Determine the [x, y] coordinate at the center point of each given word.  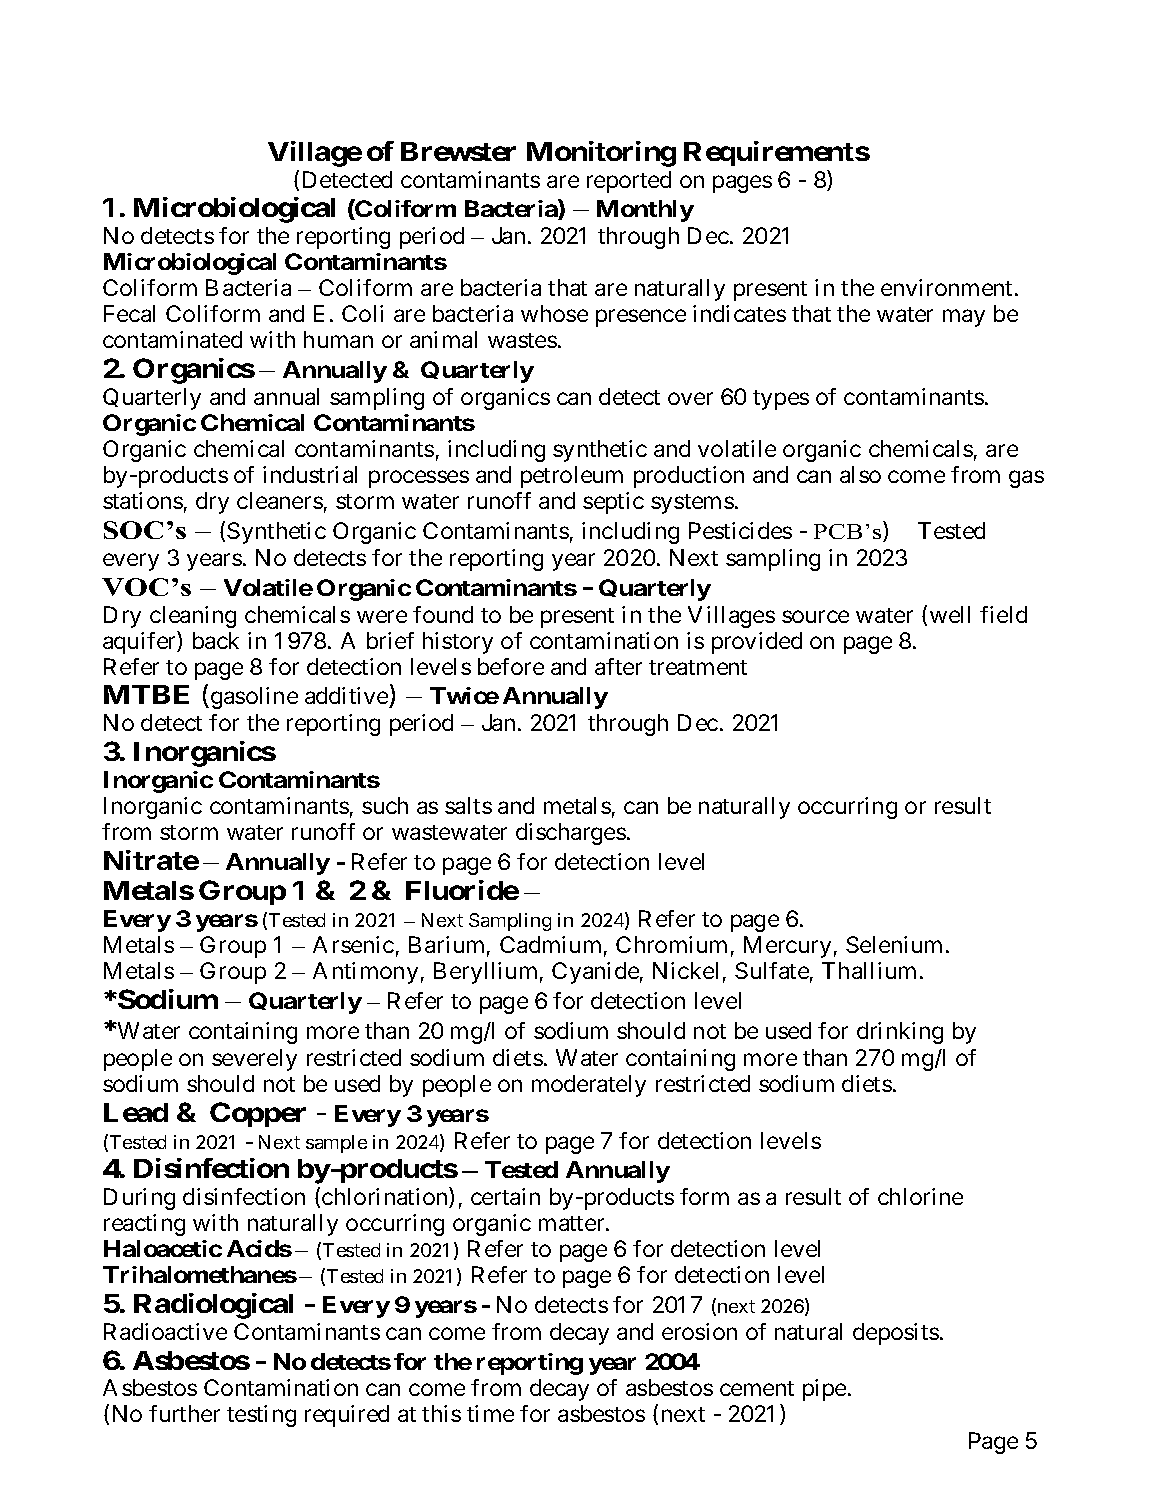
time [490, 1413]
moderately [589, 1086]
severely [254, 1060]
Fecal [129, 313]
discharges [571, 834]
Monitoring [601, 154]
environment [948, 287]
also [860, 474]
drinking [900, 1033]
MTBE [146, 694]
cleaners [280, 500]
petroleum [572, 477]
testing [261, 1416]
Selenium [896, 944]
